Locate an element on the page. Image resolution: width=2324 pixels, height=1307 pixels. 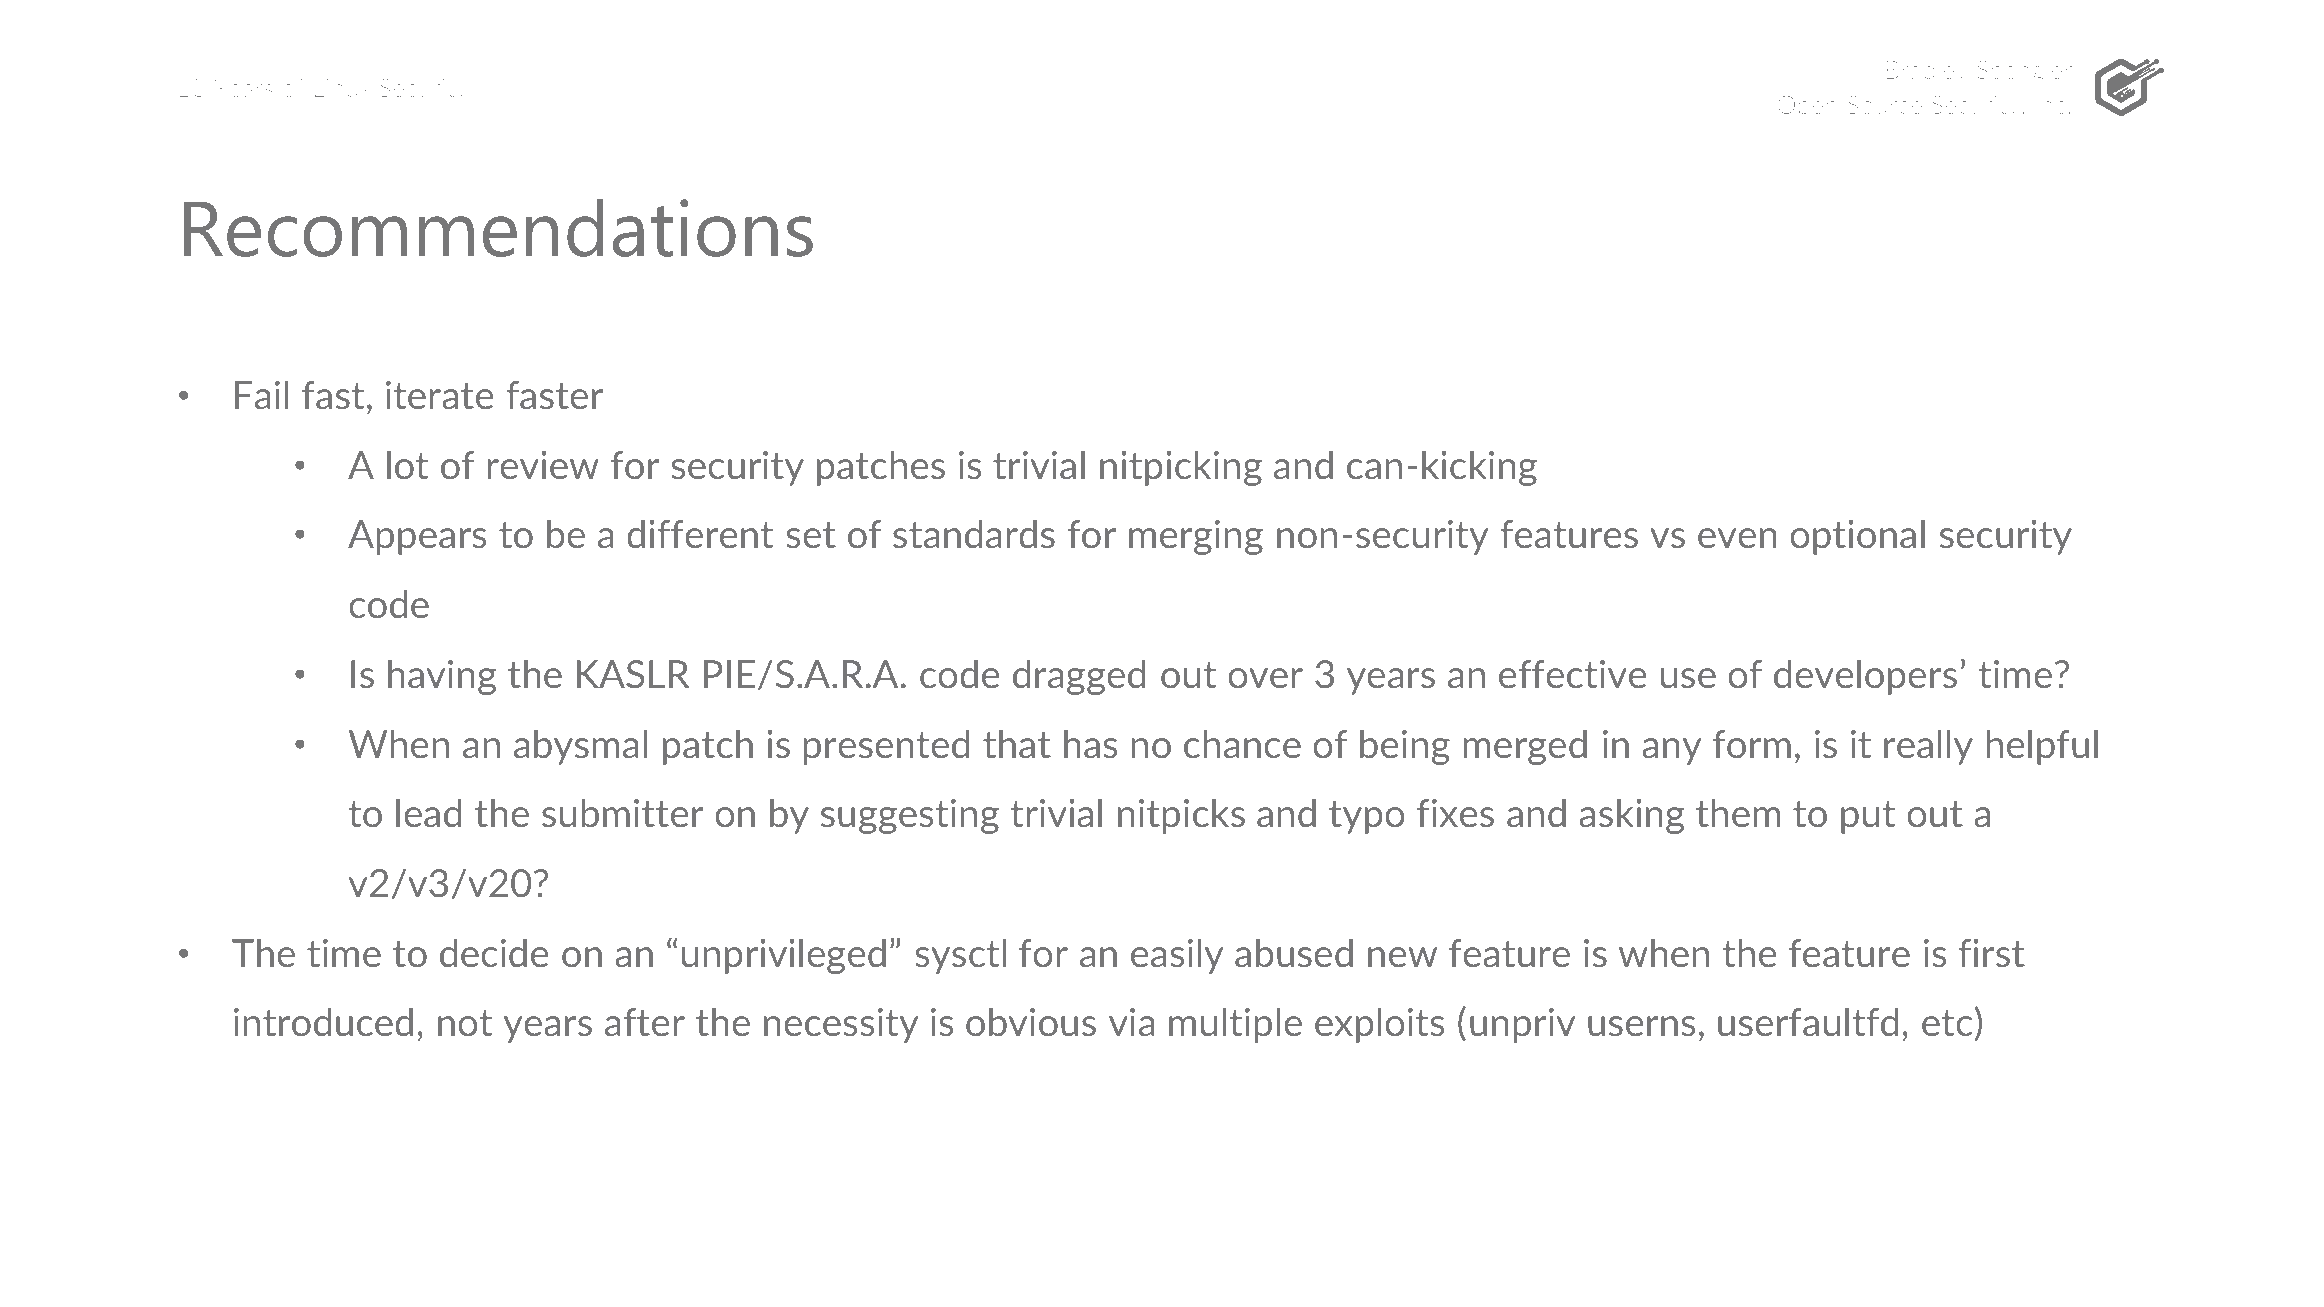
Appears is located at coordinates (417, 537).
